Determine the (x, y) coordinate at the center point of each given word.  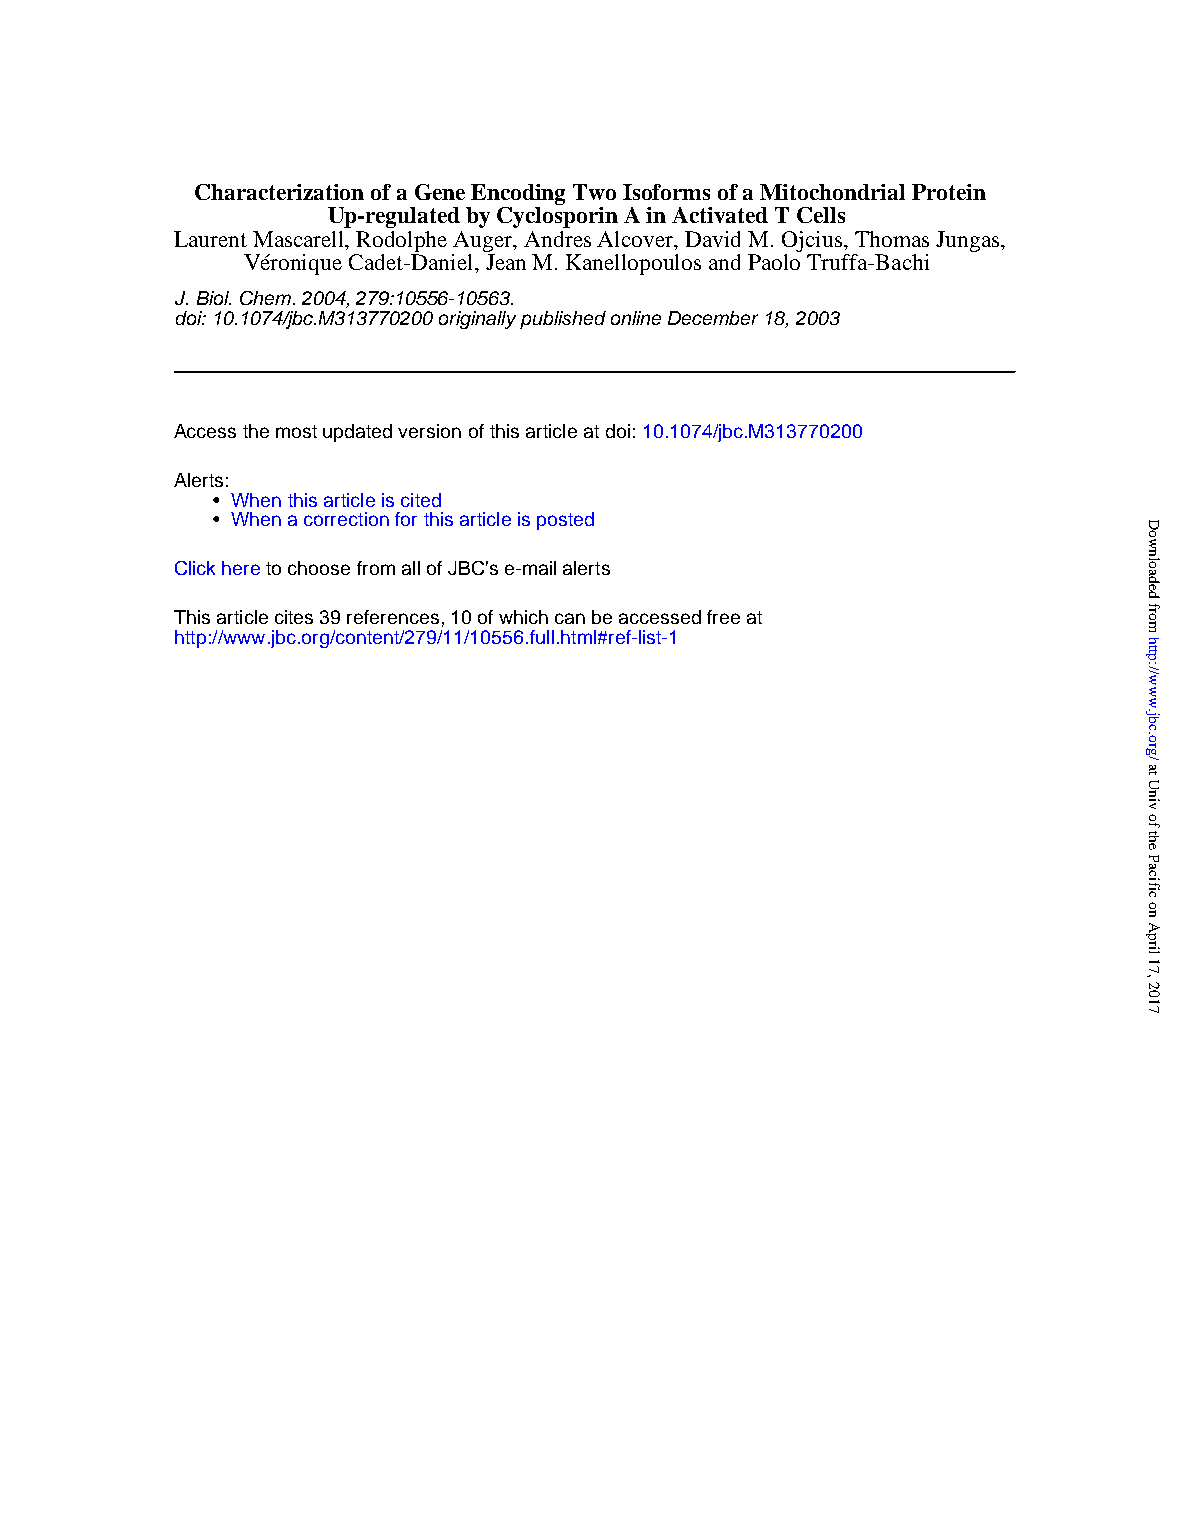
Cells (821, 215)
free (723, 617)
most (296, 431)
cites (294, 617)
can (570, 618)
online (636, 318)
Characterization (279, 192)
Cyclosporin (557, 216)
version (429, 431)
